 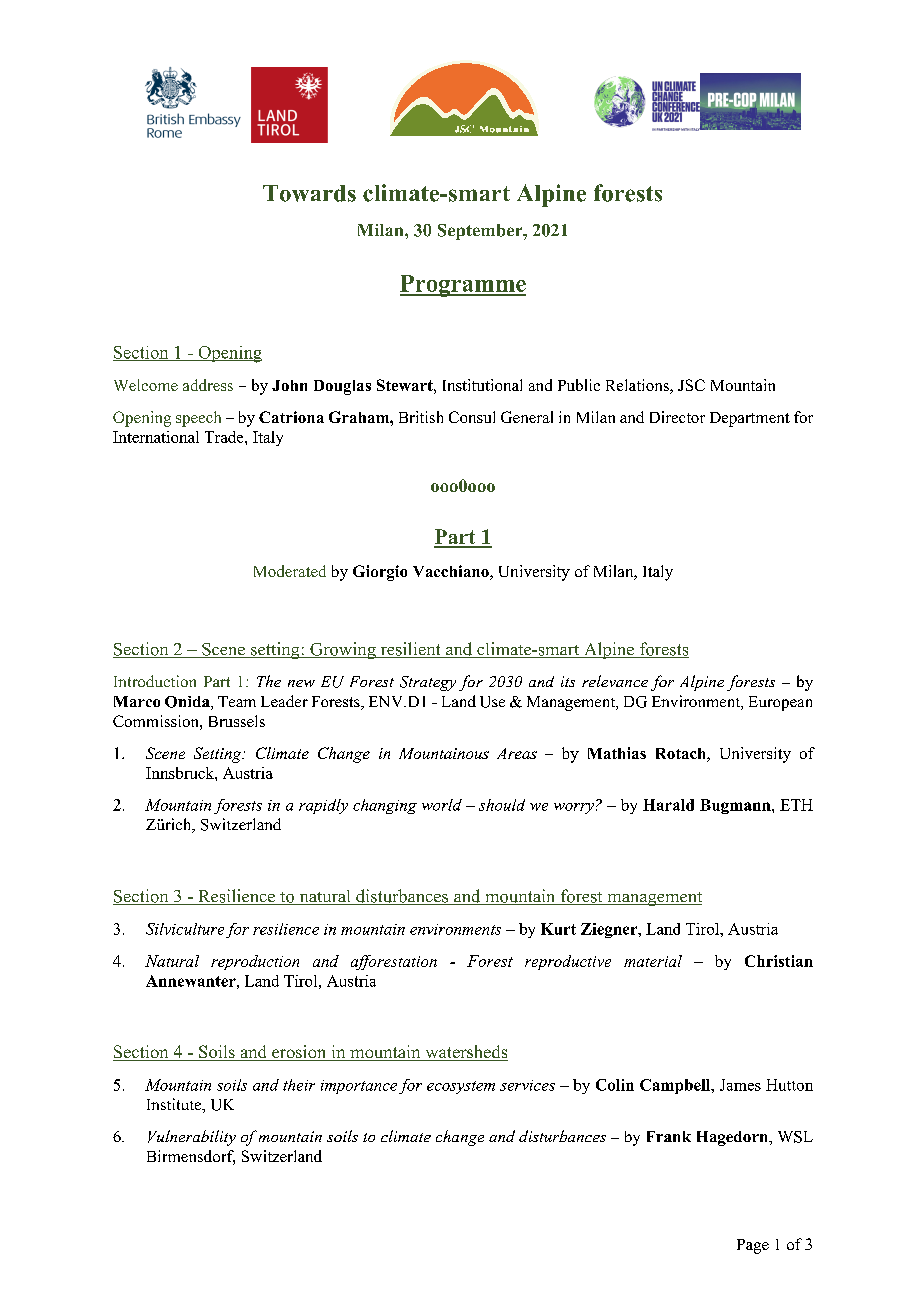 I want to click on JSC, so click(x=691, y=385).
